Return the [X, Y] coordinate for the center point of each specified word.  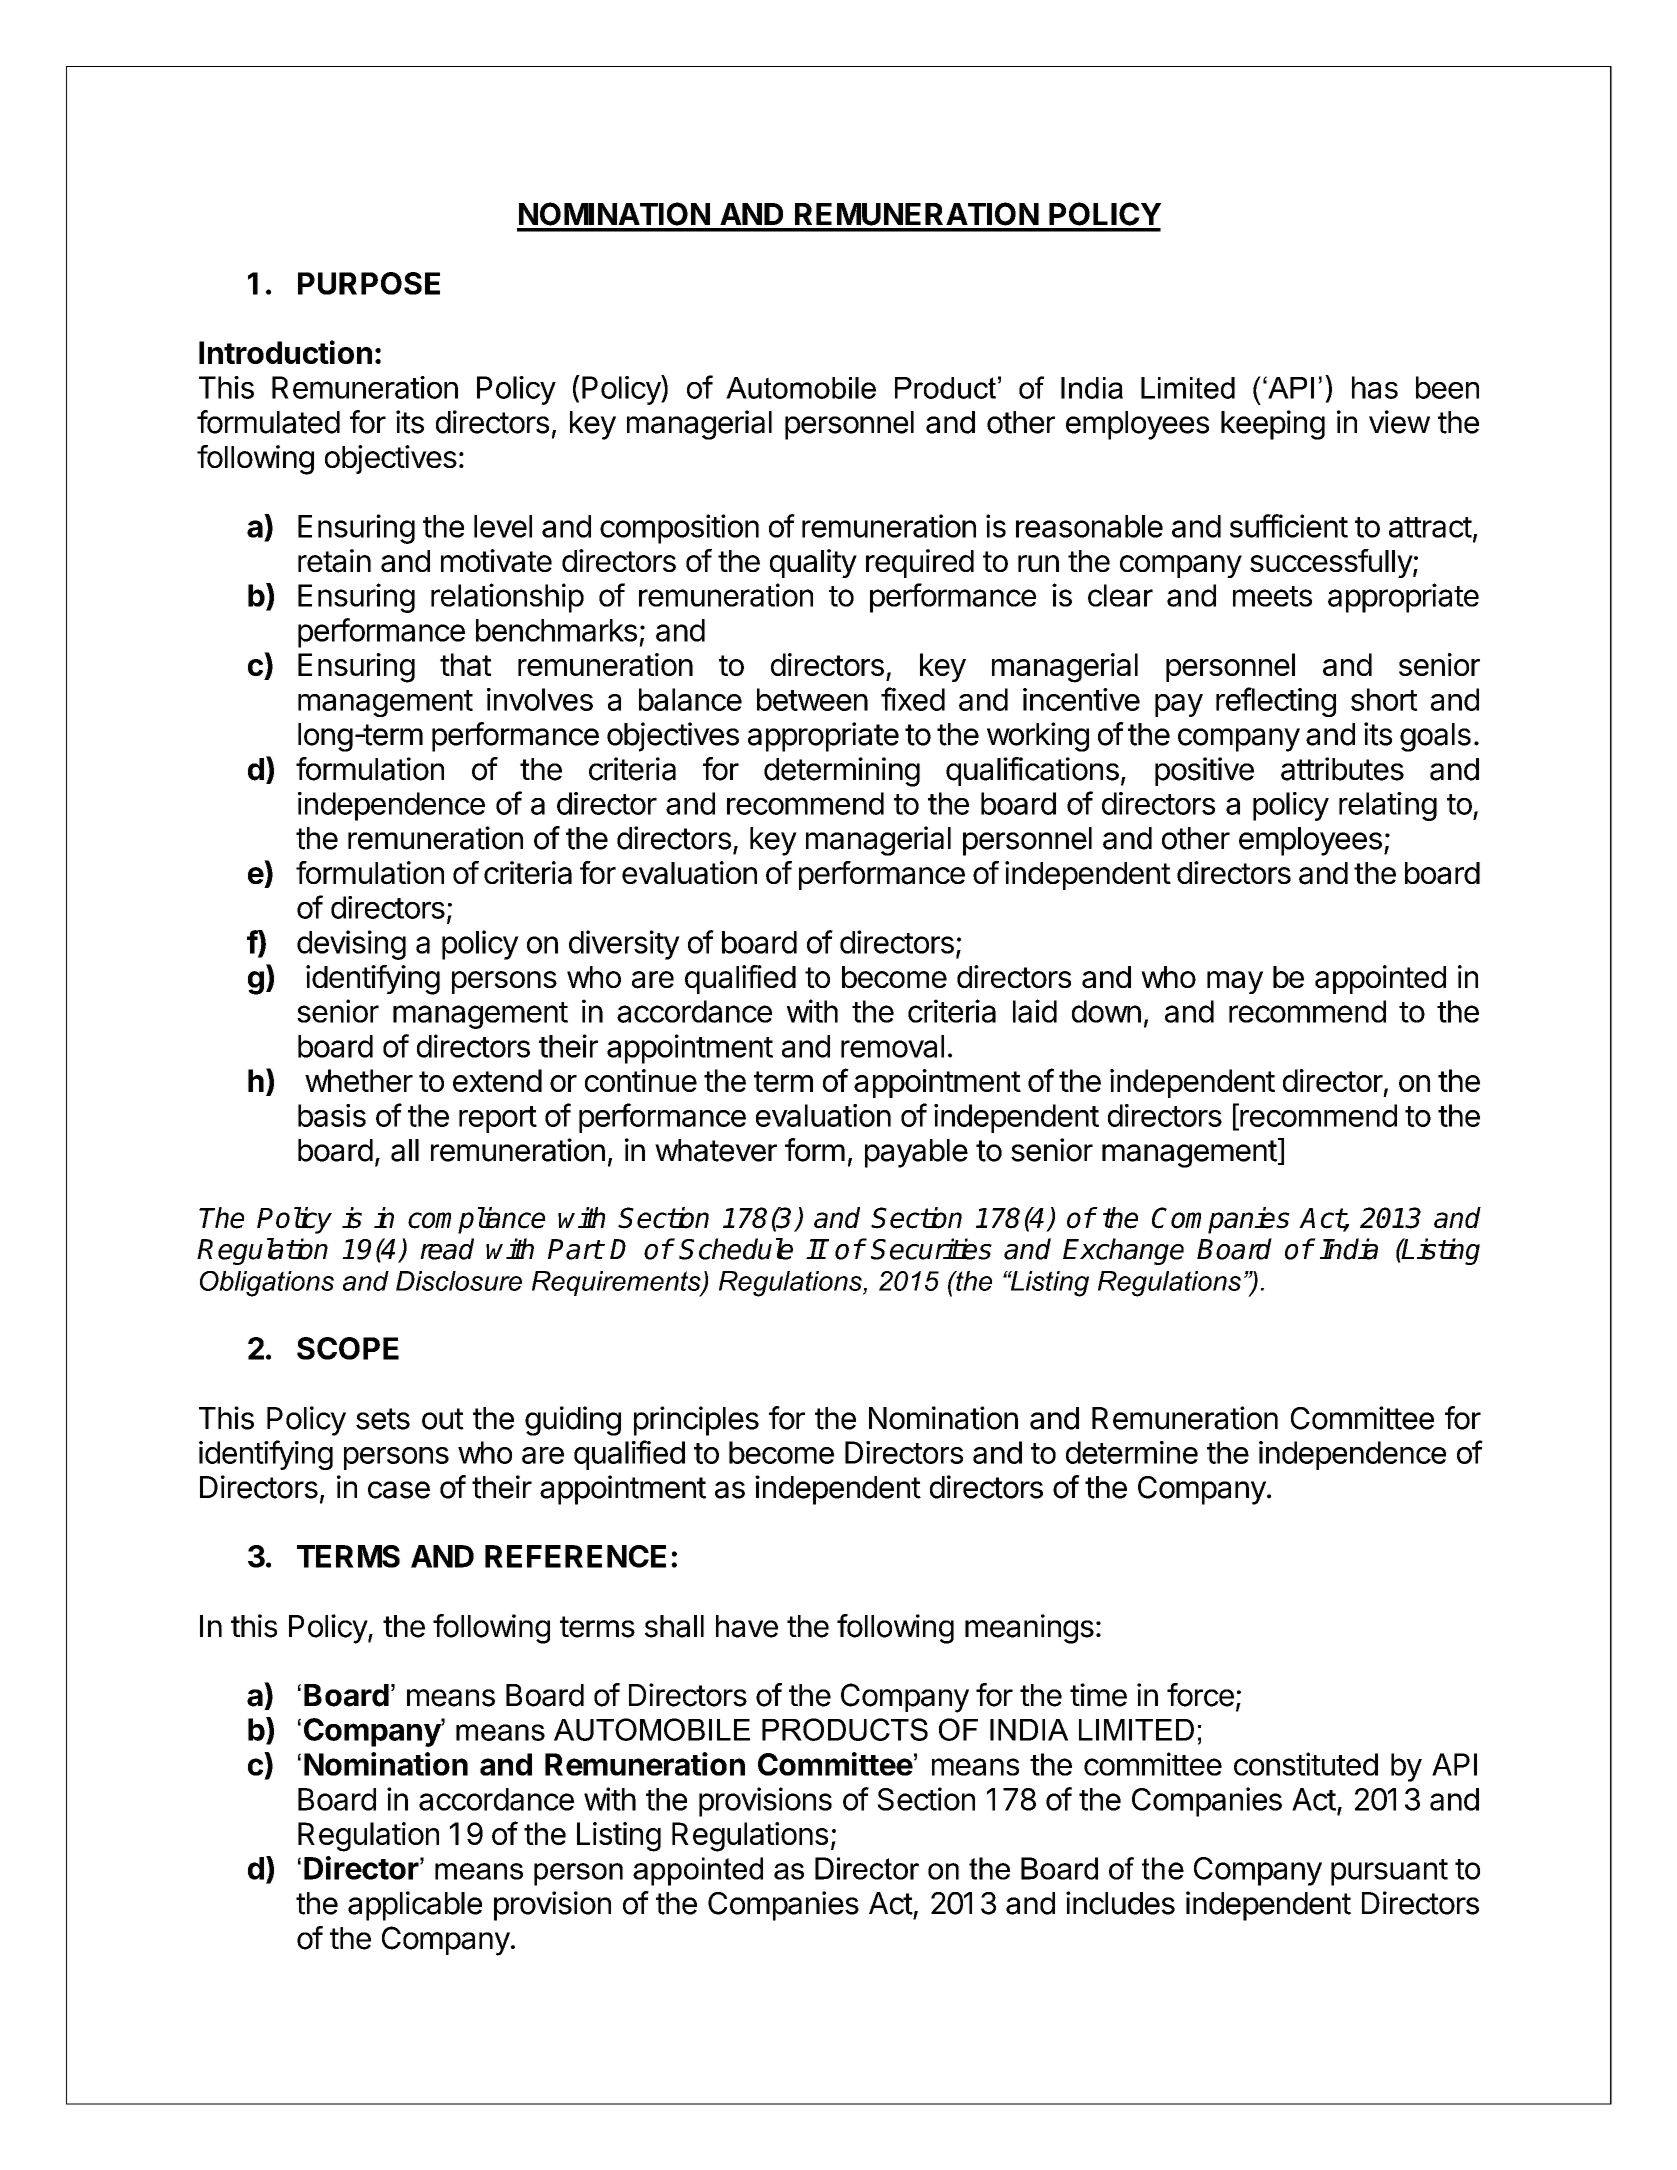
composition [679, 529]
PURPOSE [369, 283]
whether [359, 1080]
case [399, 1490]
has [1375, 387]
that [465, 664]
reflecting [1276, 702]
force [1200, 1695]
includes [1120, 1903]
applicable [415, 1906]
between [812, 699]
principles [696, 1421]
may [1235, 982]
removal [892, 1046]
